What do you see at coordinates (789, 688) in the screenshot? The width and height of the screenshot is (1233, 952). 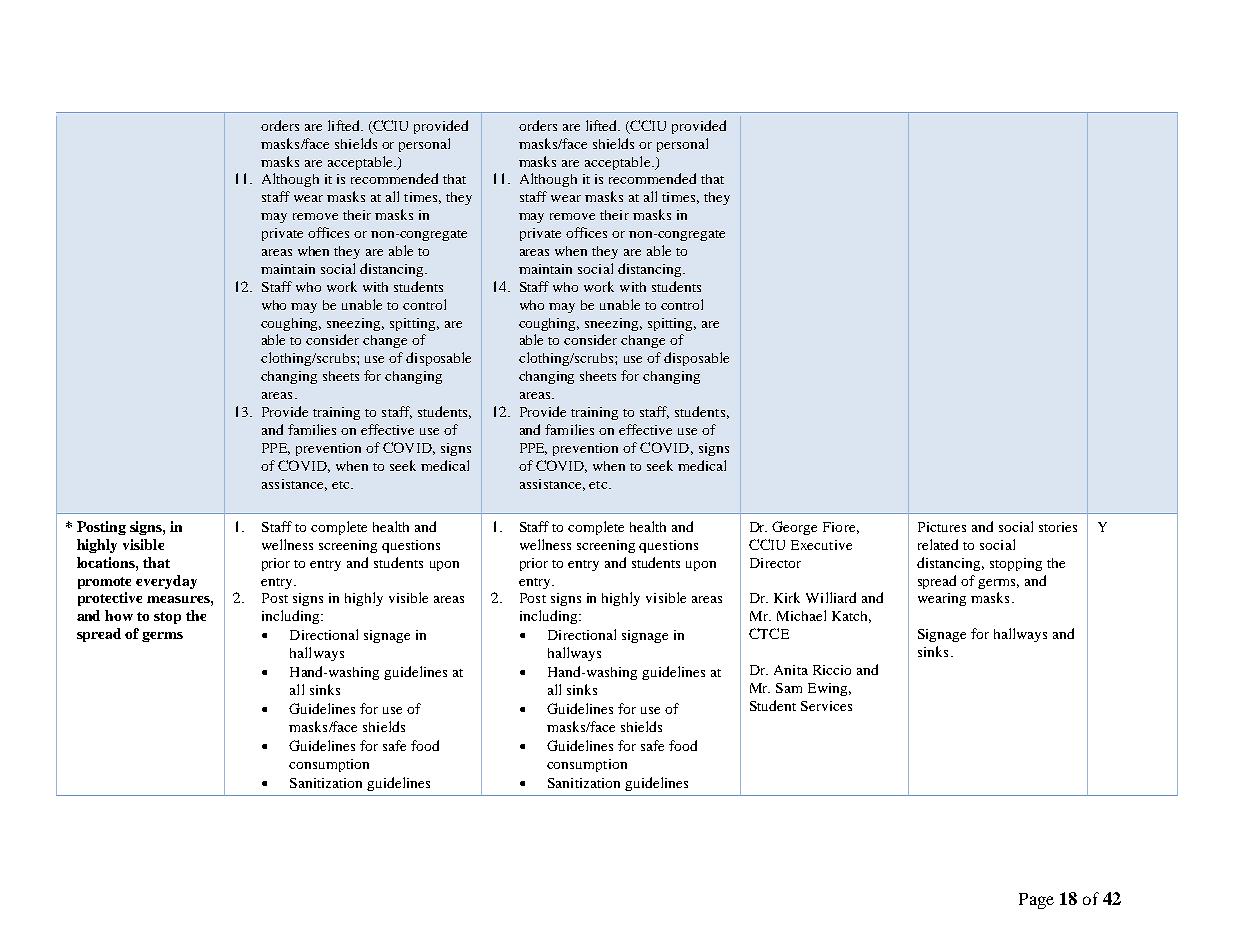 I see `Sam` at bounding box center [789, 688].
